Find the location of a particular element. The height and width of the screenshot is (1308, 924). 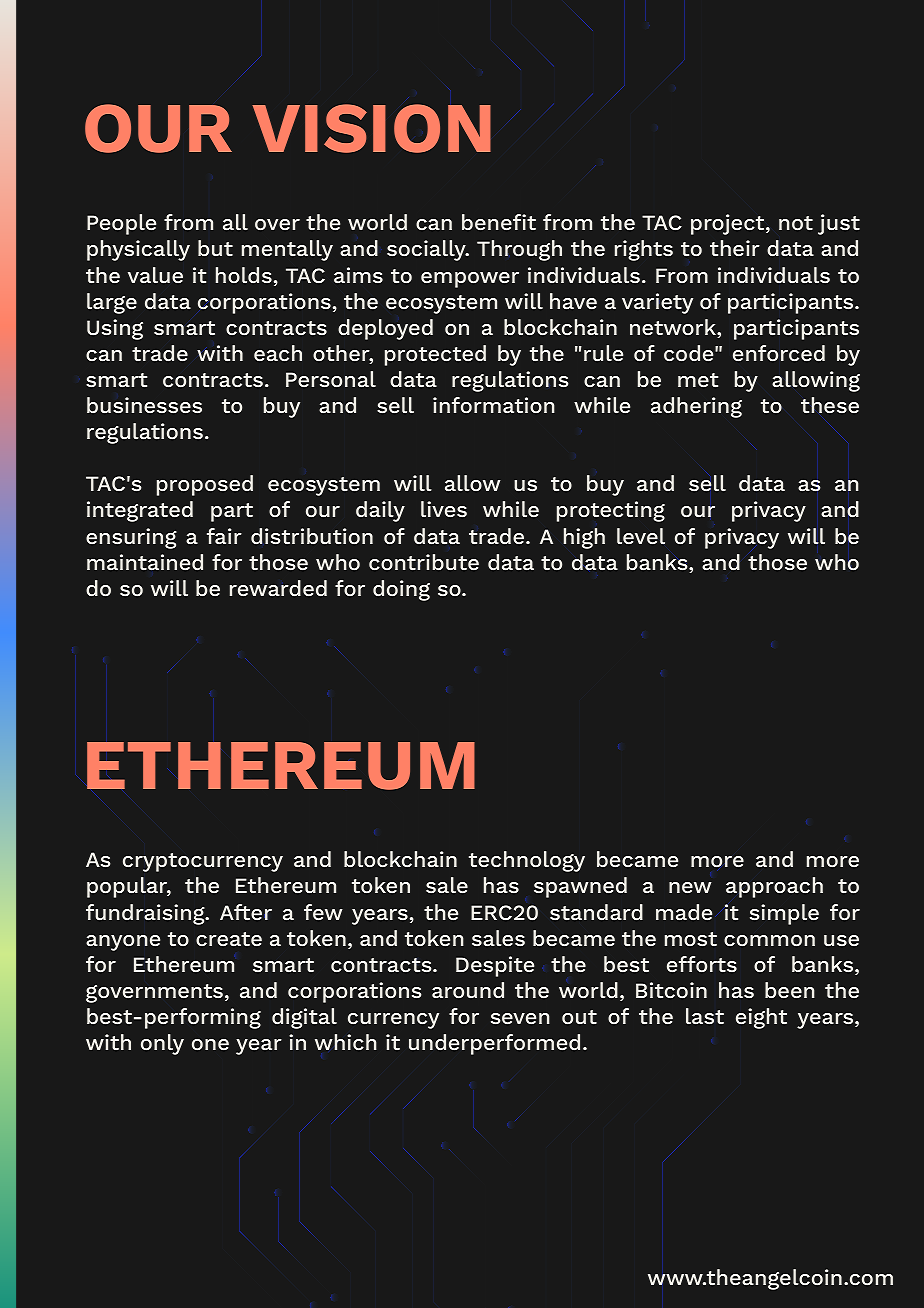

People is located at coordinates (121, 224).
